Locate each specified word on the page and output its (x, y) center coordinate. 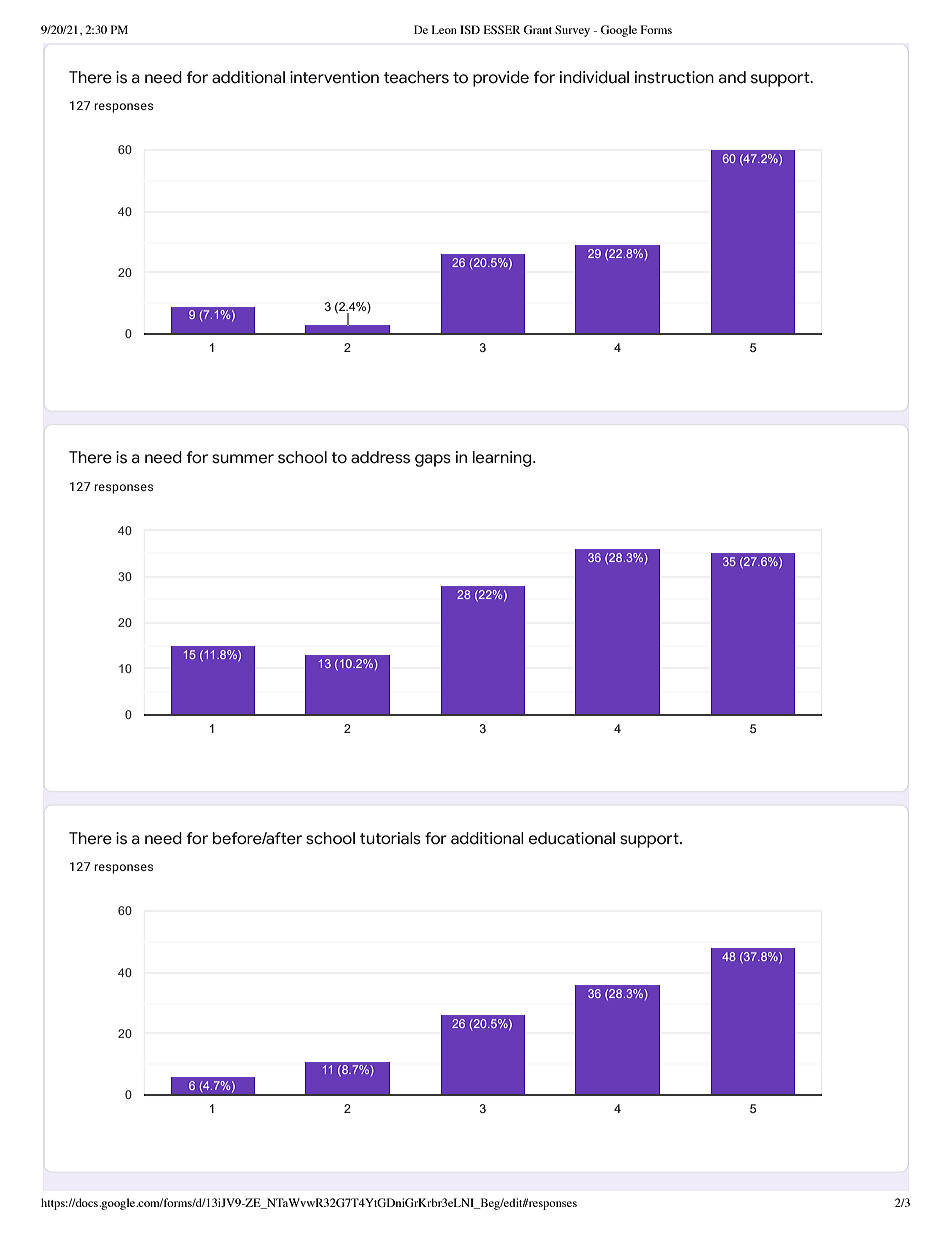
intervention (334, 77)
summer (243, 459)
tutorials (390, 838)
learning (503, 459)
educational (572, 838)
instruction (674, 77)
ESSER (502, 29)
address (380, 457)
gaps (433, 460)
